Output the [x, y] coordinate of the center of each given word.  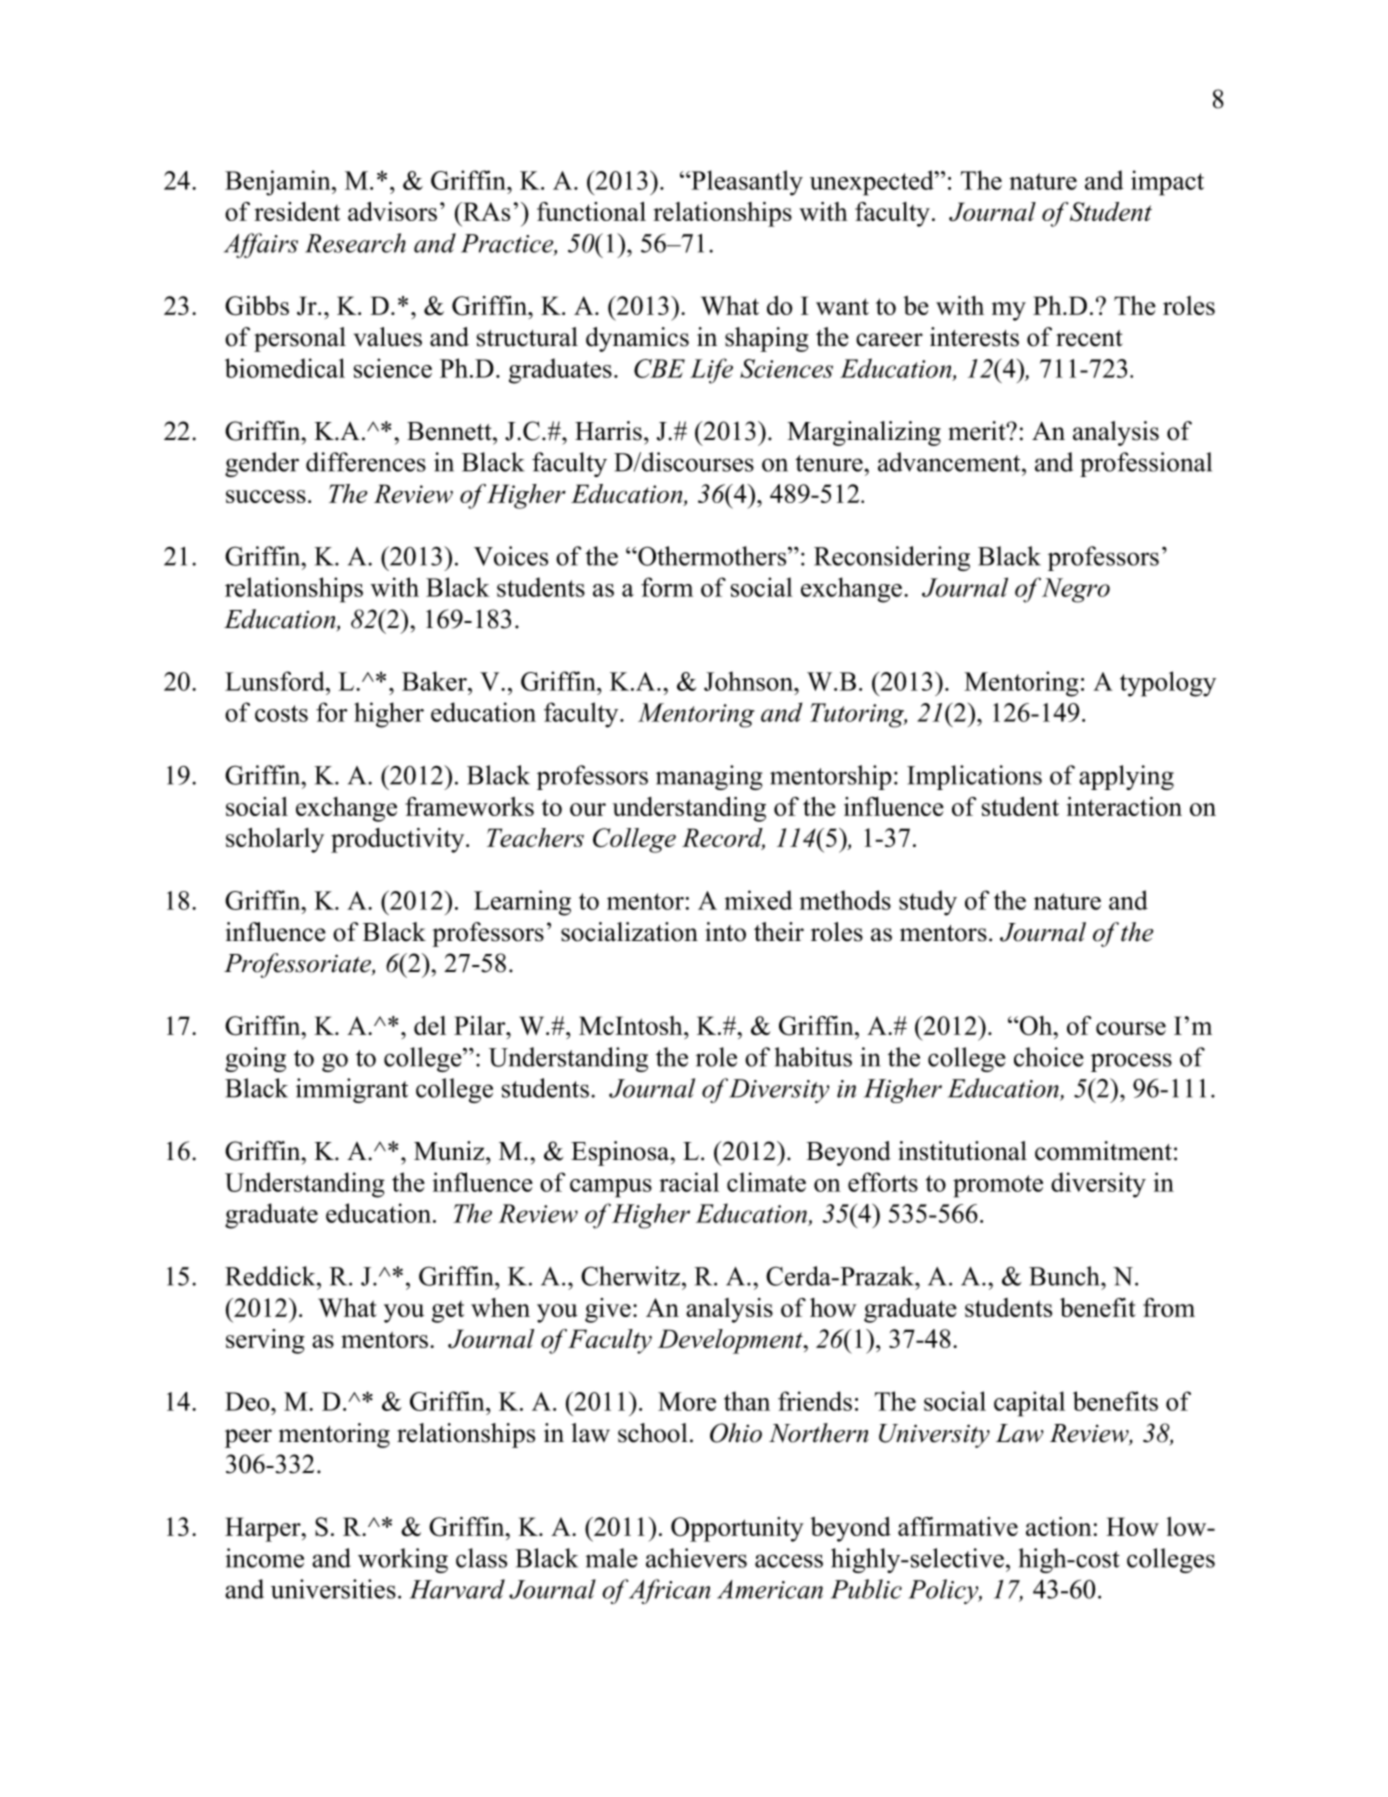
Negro [1076, 590]
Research [355, 243]
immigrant [352, 1090]
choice [1049, 1057]
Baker [435, 681]
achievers [696, 1558]
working [403, 1560]
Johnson [750, 681]
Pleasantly [746, 183]
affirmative [958, 1526]
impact [1167, 183]
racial [689, 1182]
